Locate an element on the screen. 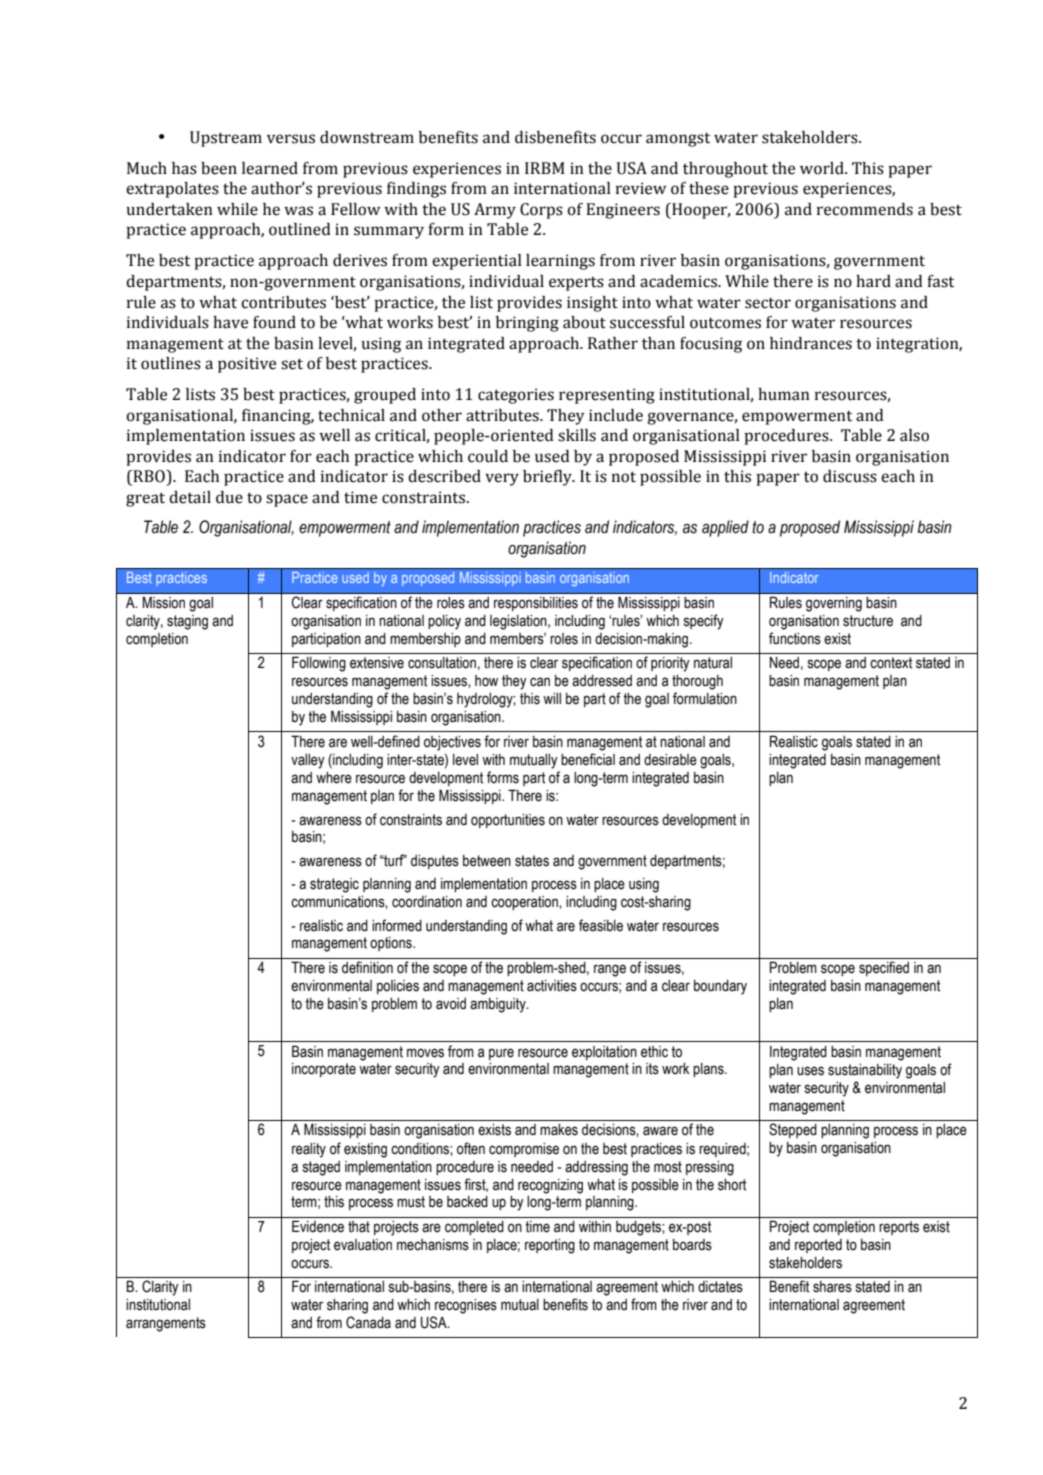 This screenshot has width=1043, height=1475. reporting is located at coordinates (550, 1246).
